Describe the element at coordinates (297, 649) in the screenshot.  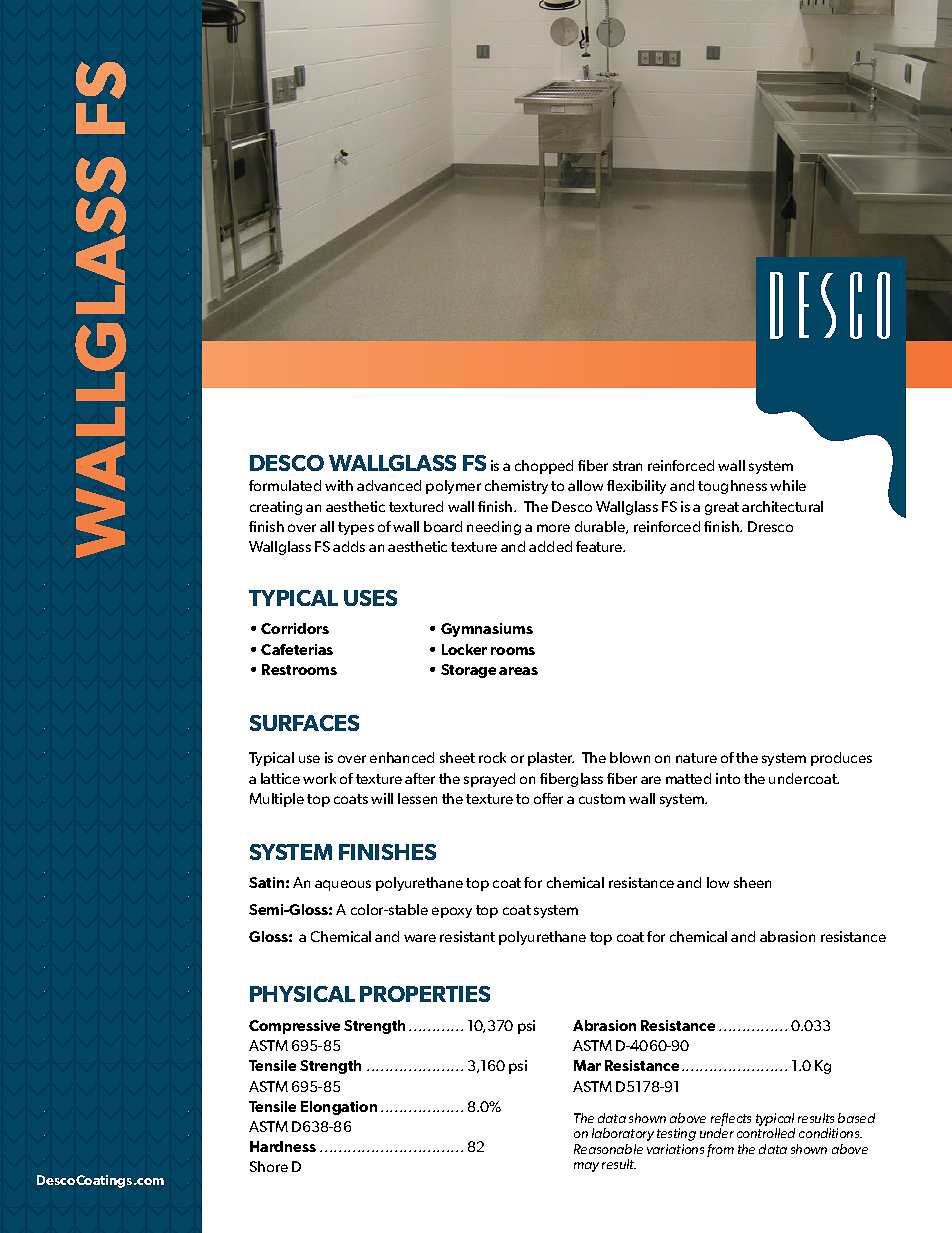
I see `Cafeterias` at that location.
